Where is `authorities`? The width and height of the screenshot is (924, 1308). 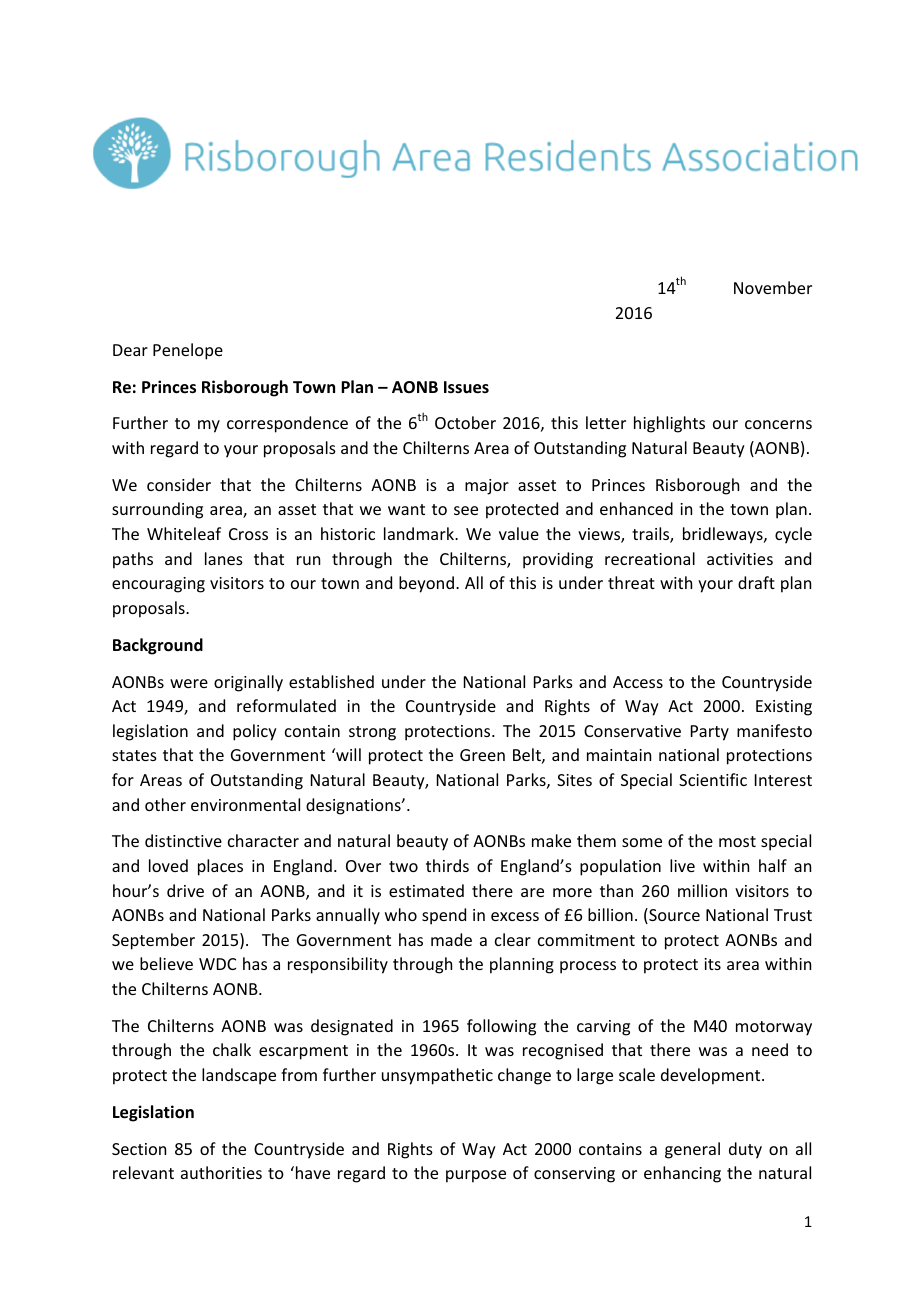 authorities is located at coordinates (221, 1172).
